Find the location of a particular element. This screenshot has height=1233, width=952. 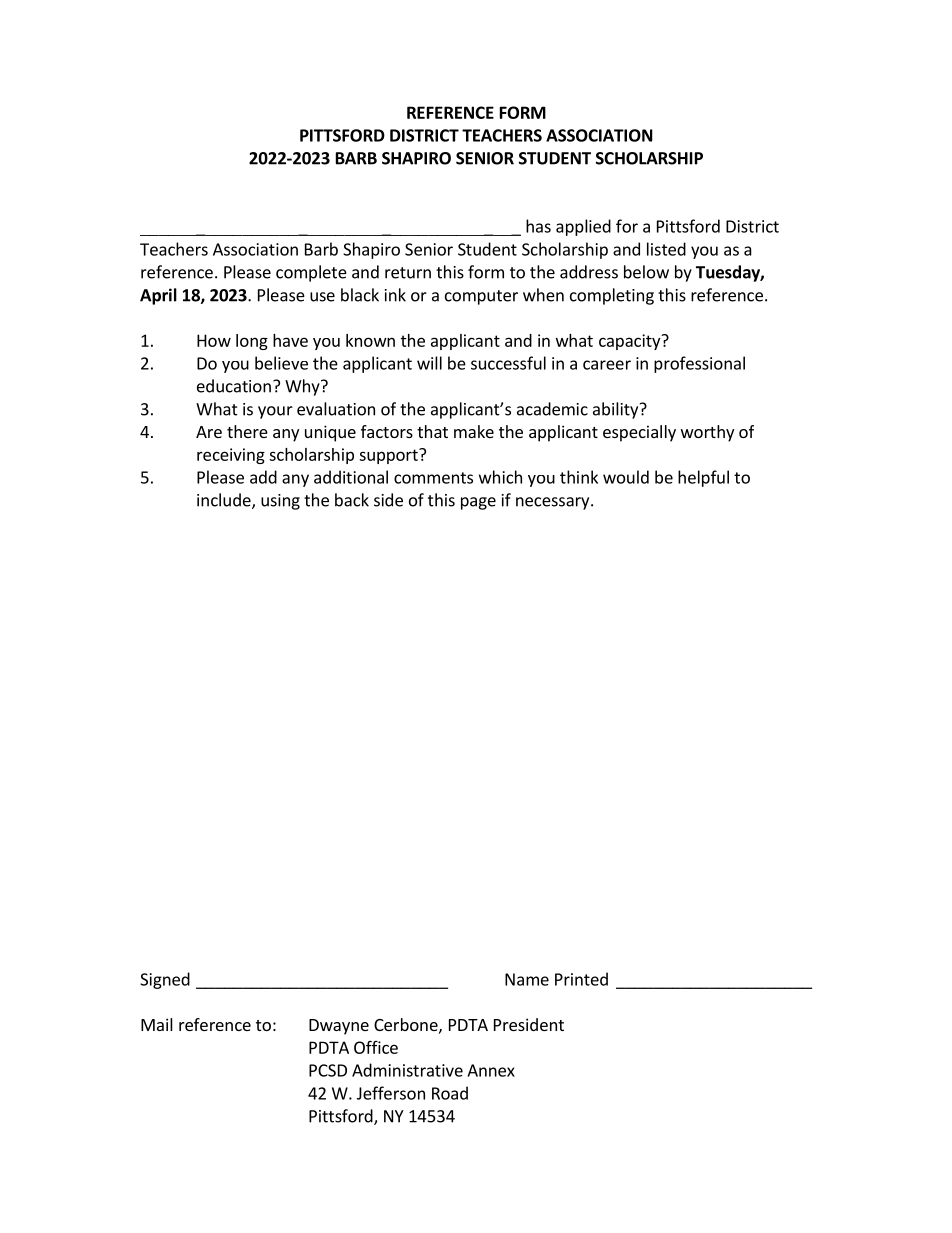

that is located at coordinates (432, 431).
